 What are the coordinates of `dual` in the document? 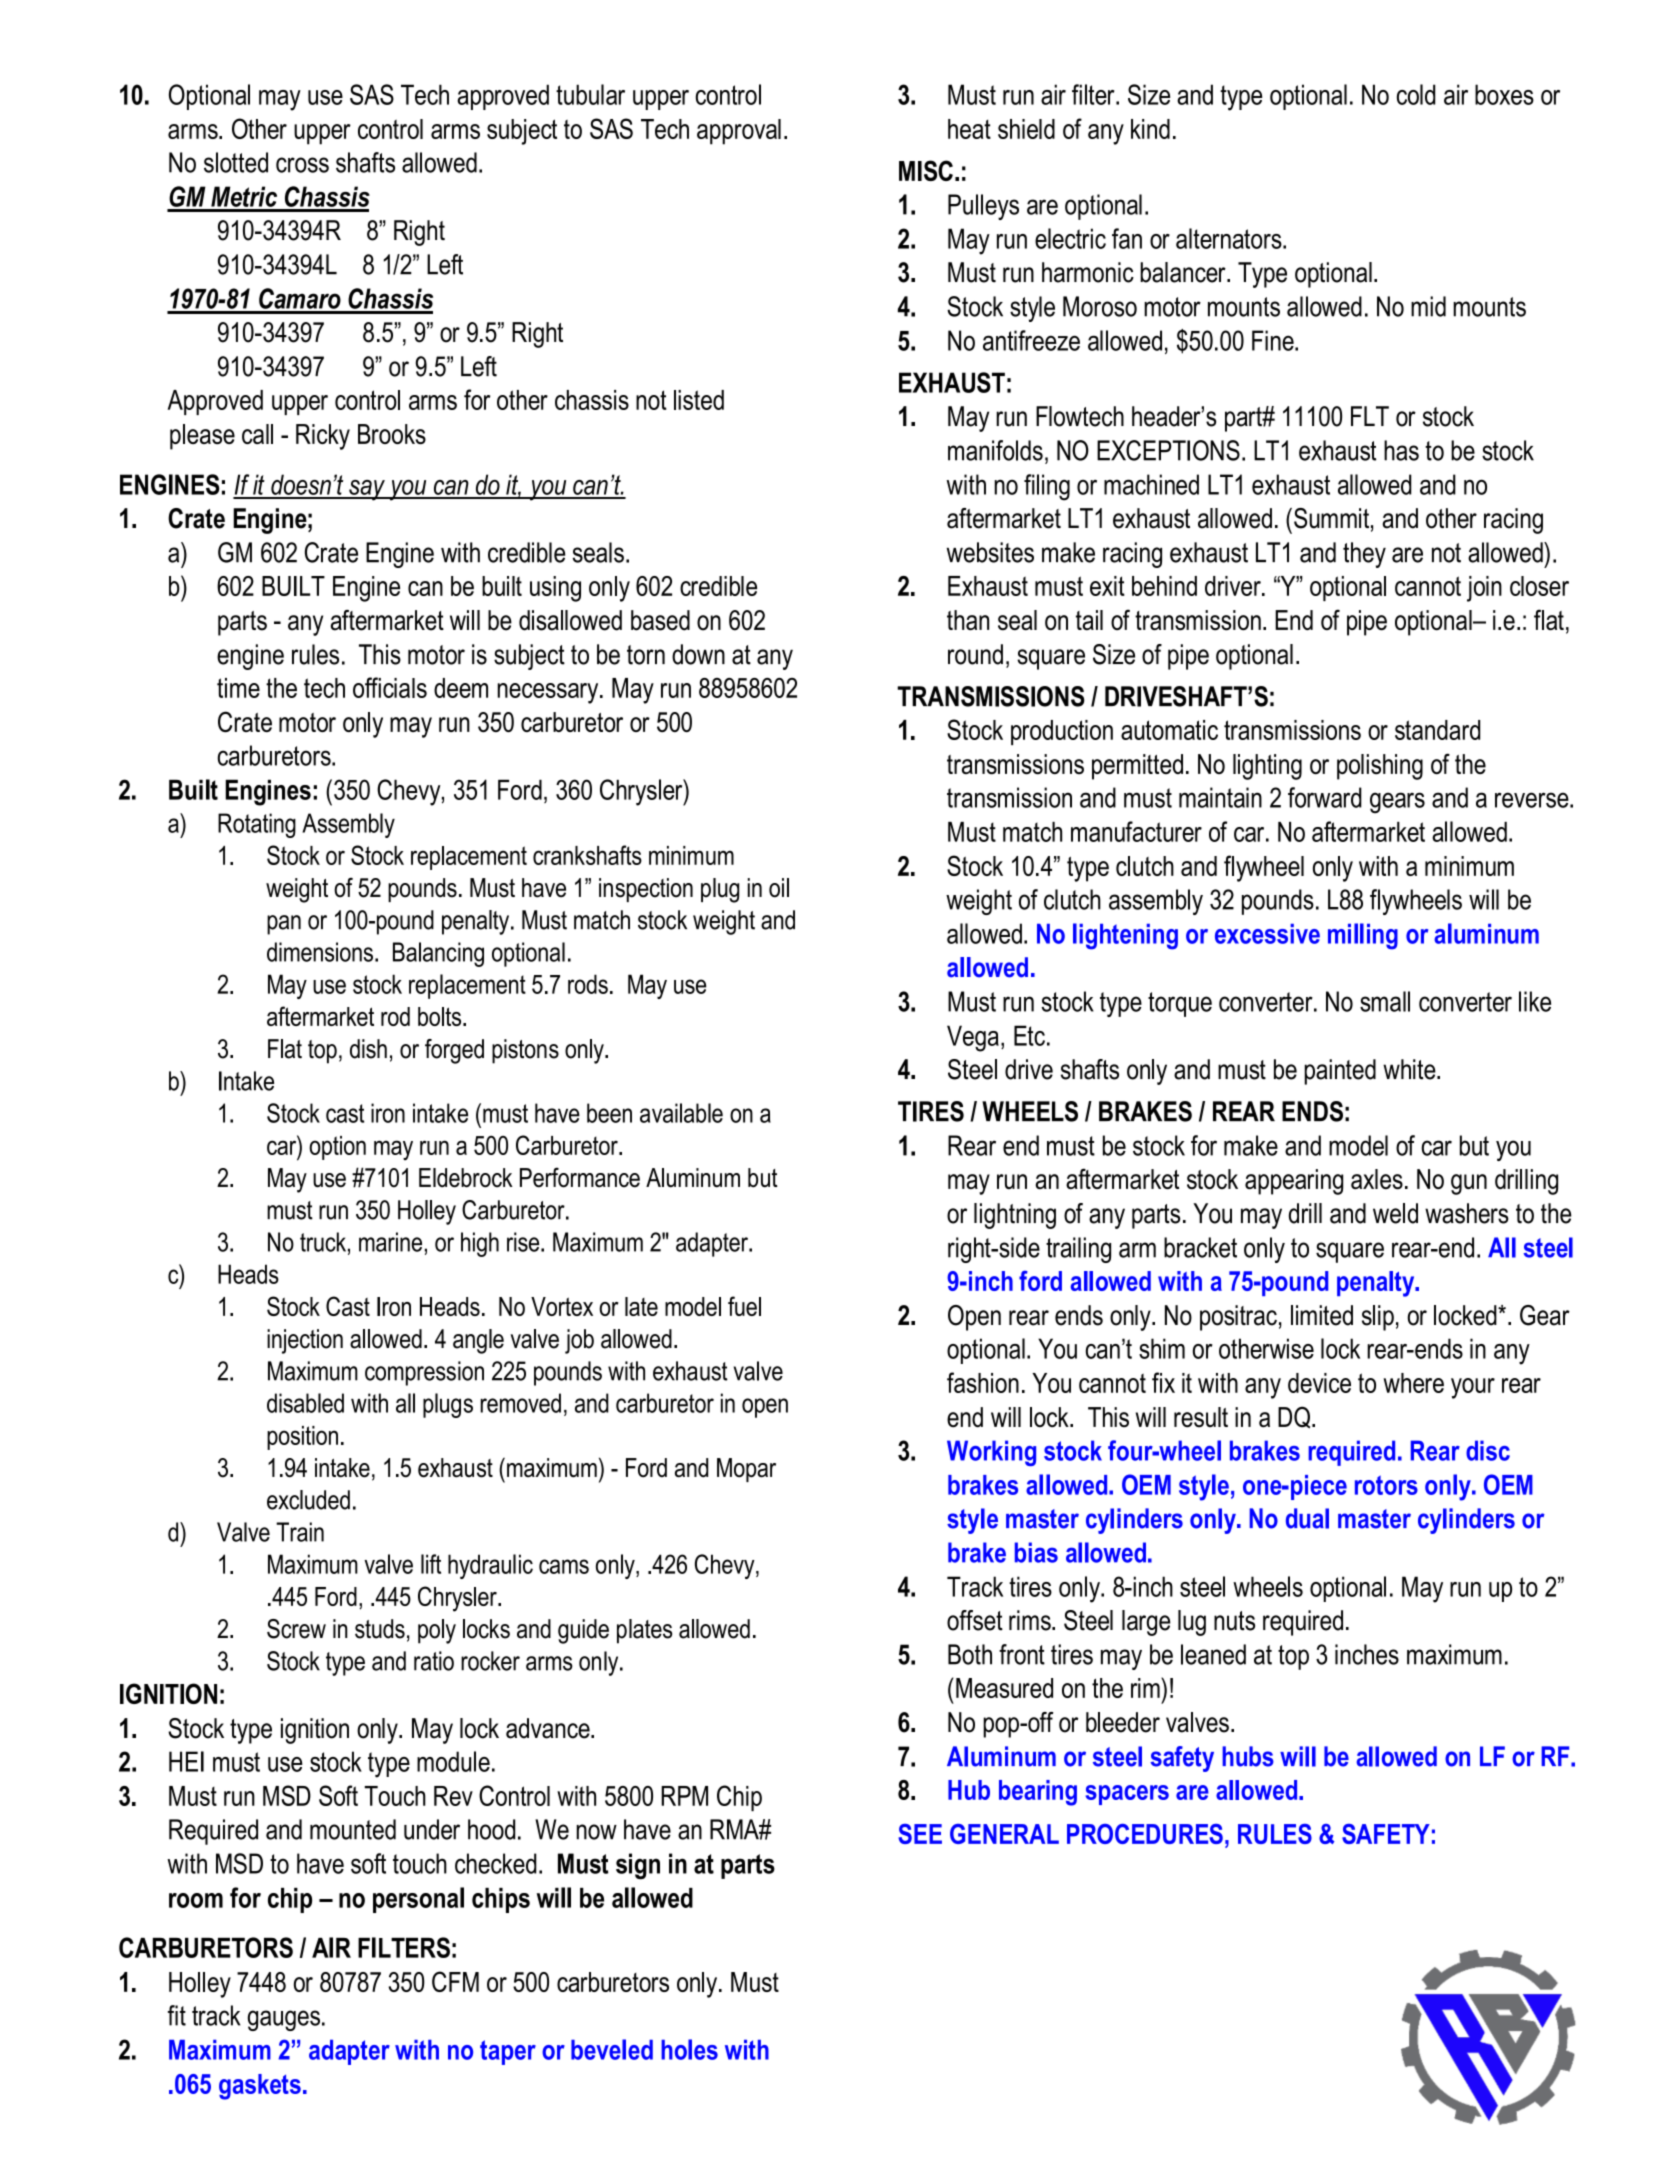 It's located at (1307, 1518).
